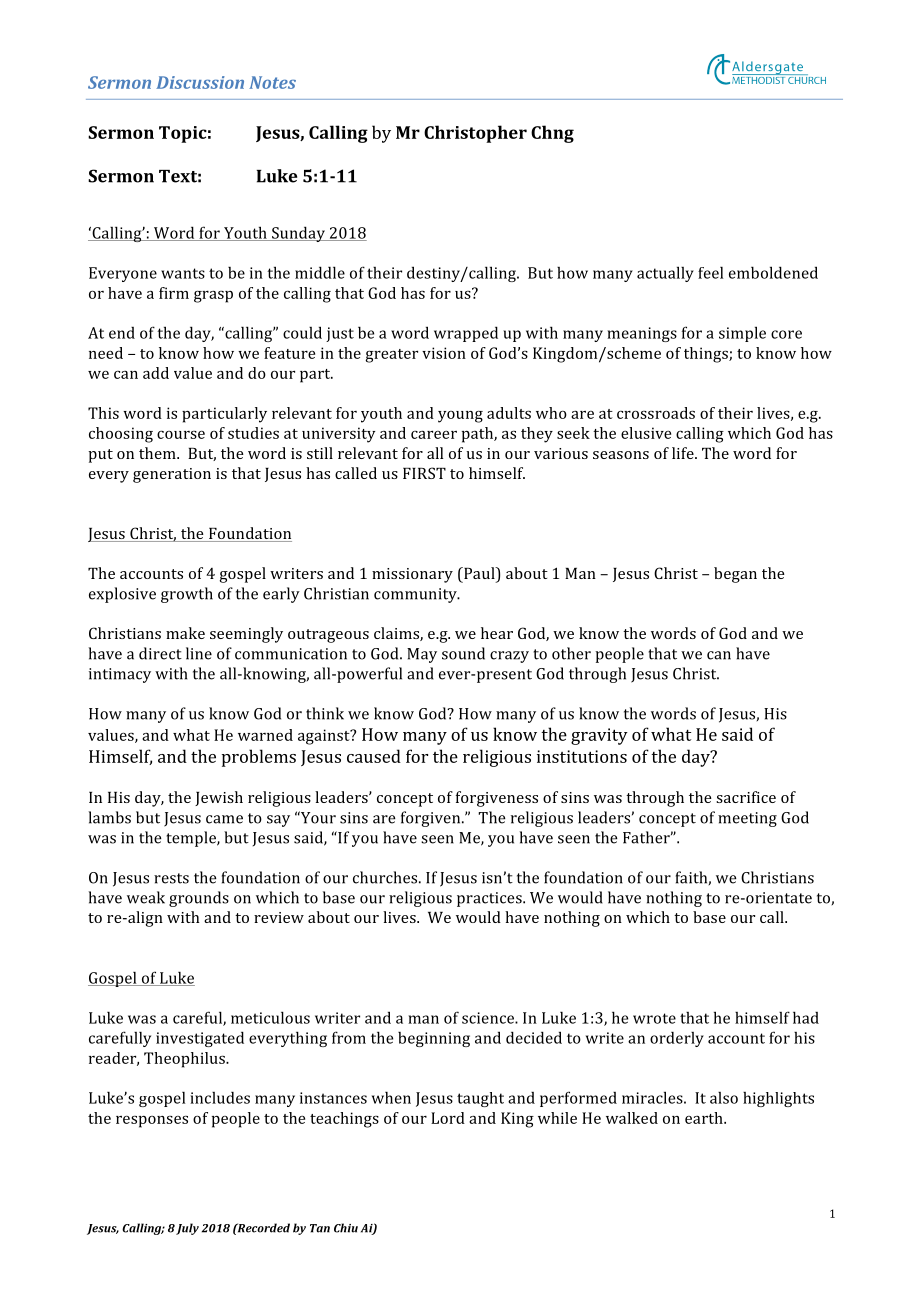 This image has width=924, height=1308. I want to click on sound, so click(463, 653).
